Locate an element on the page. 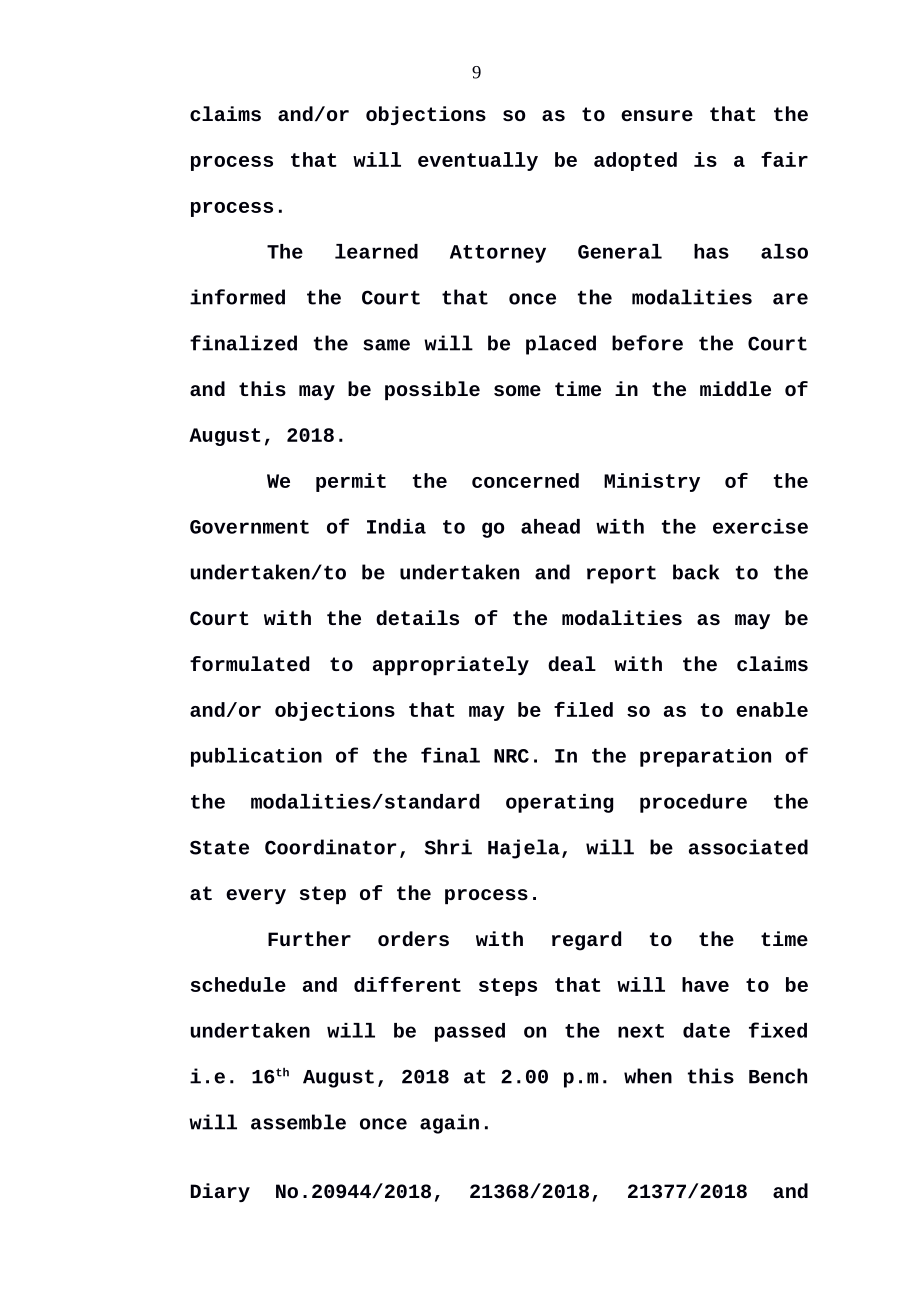 The width and height of the document is (924, 1308). ahead is located at coordinates (550, 526).
